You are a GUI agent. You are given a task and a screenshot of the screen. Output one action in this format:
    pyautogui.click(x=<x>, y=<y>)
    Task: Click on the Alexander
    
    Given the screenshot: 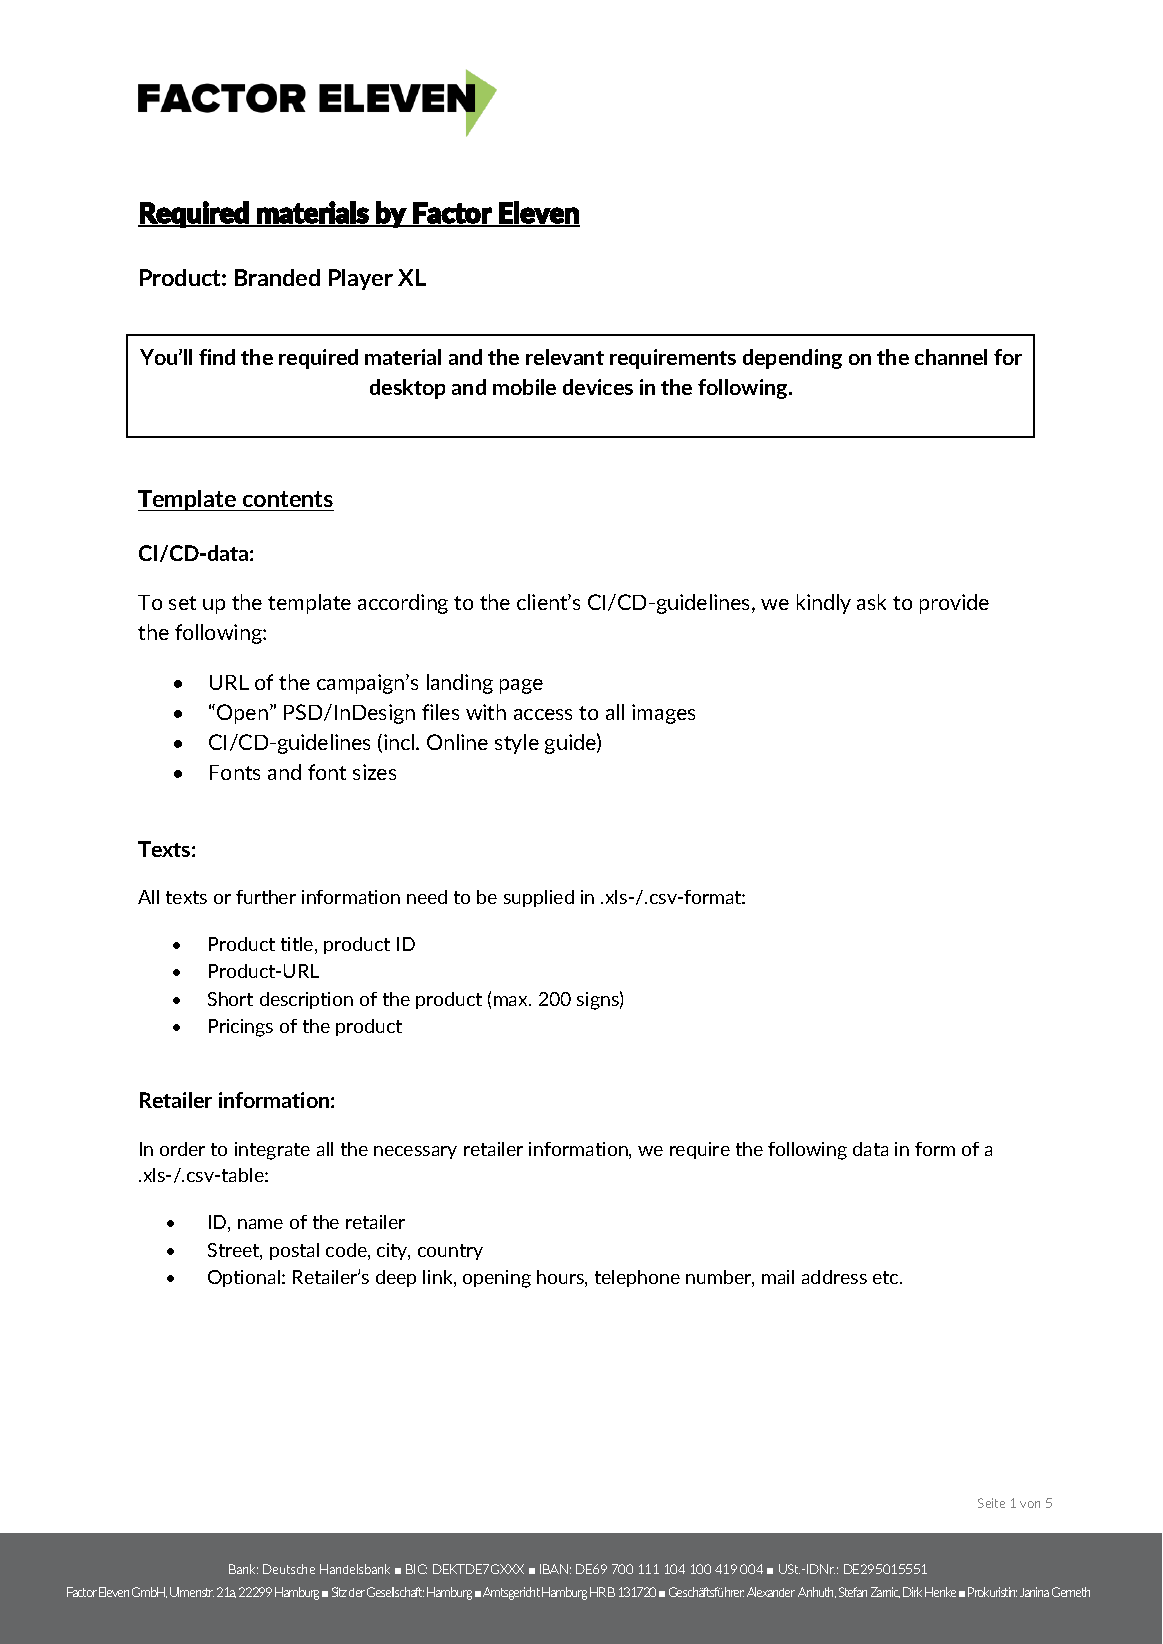 What is the action you would take?
    pyautogui.click(x=771, y=1592)
